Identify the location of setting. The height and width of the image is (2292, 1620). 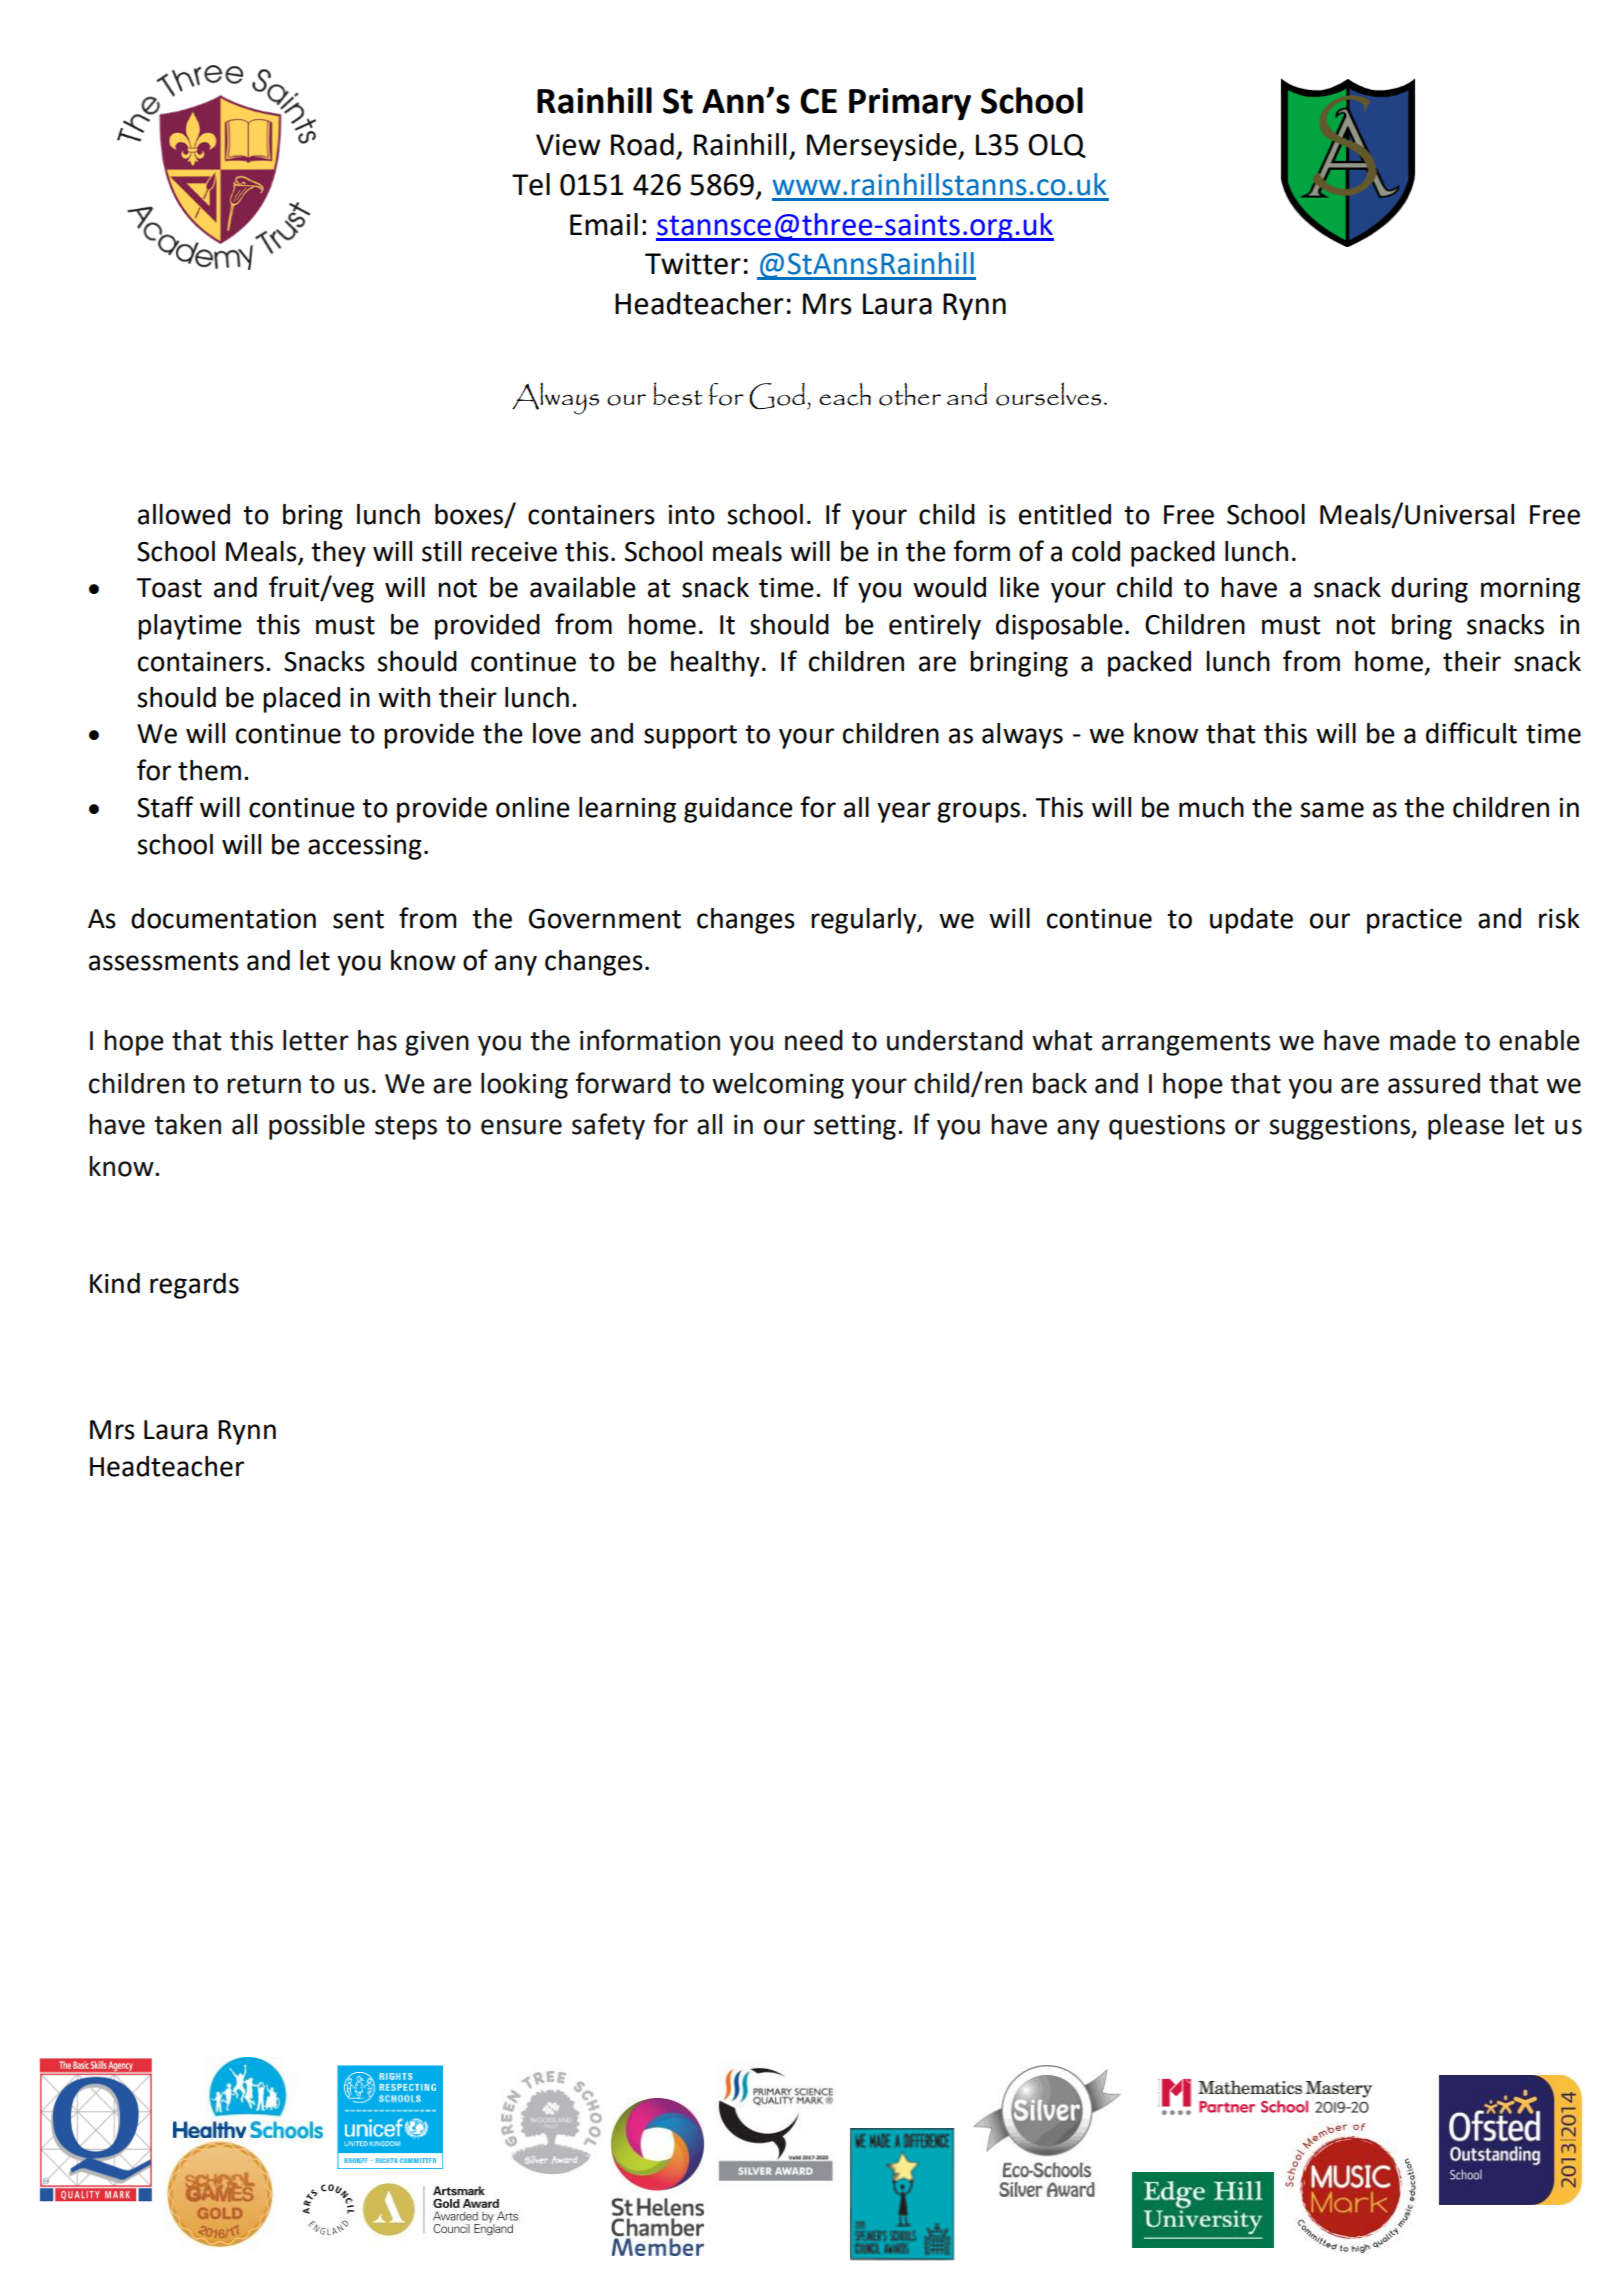
(855, 1127).
